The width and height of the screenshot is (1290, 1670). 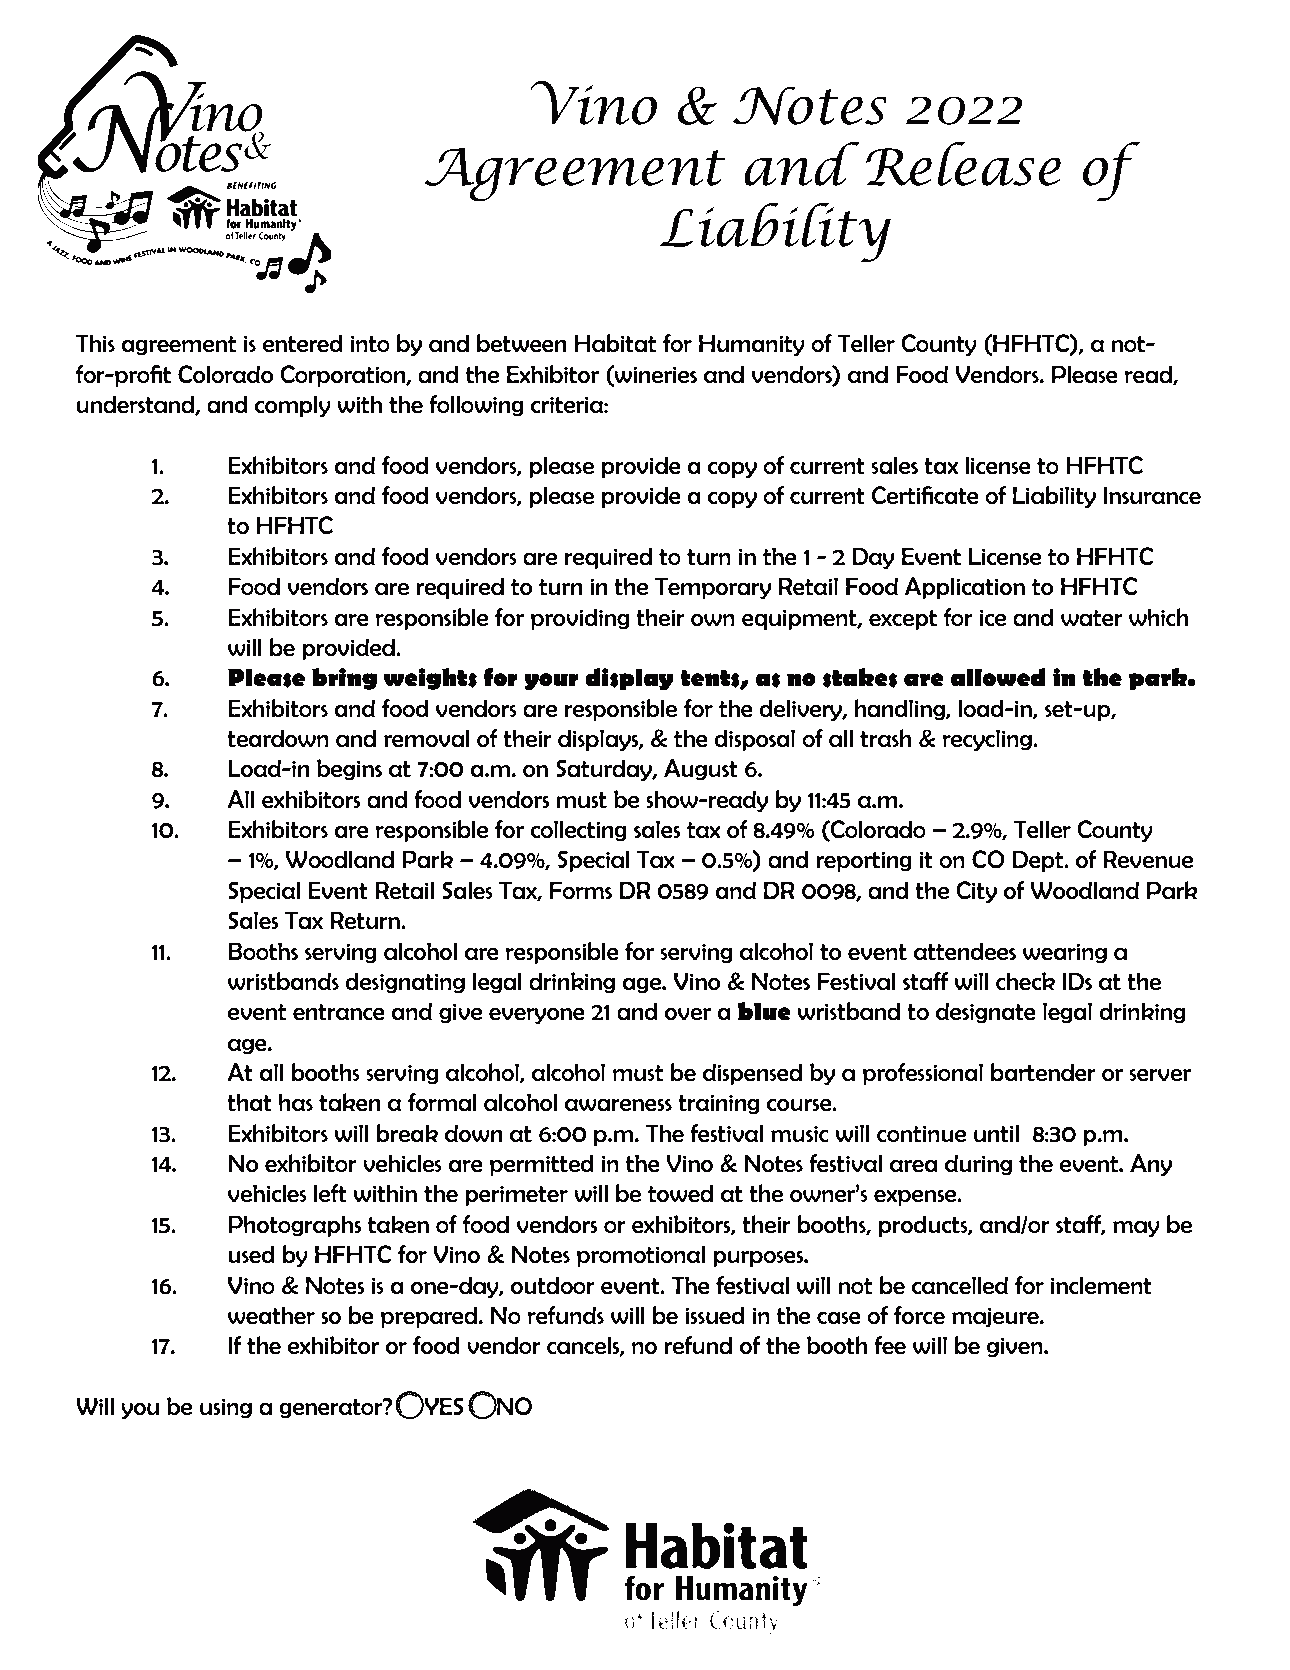 I want to click on Release, so click(x=963, y=163).
